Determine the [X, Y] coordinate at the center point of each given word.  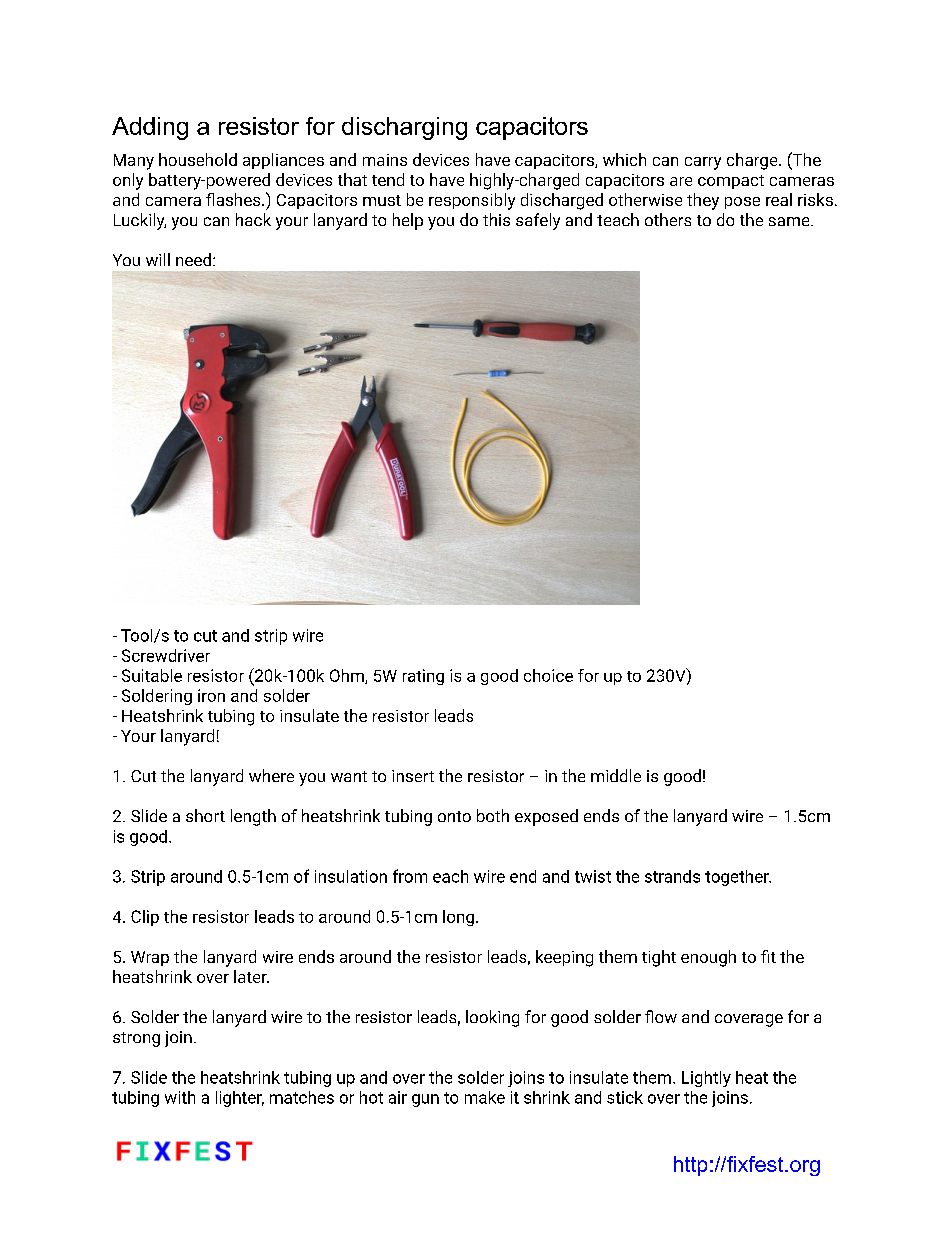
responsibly [472, 201]
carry [703, 163]
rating [423, 677]
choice [548, 675]
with [180, 1097]
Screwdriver [166, 655]
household [198, 159]
